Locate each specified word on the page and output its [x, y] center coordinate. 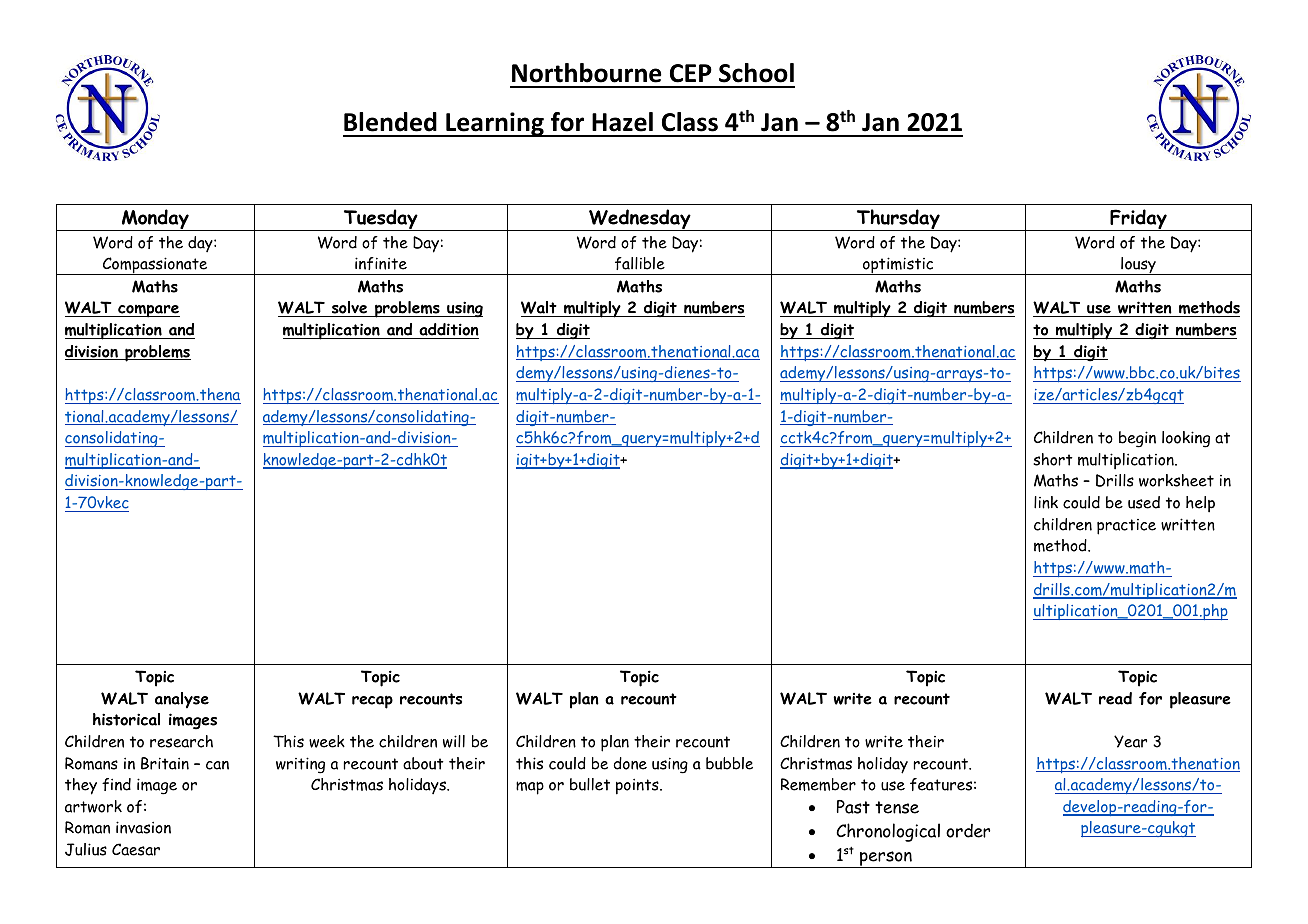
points [638, 786]
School [756, 73]
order [968, 831]
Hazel [622, 122]
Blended [390, 122]
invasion [143, 827]
